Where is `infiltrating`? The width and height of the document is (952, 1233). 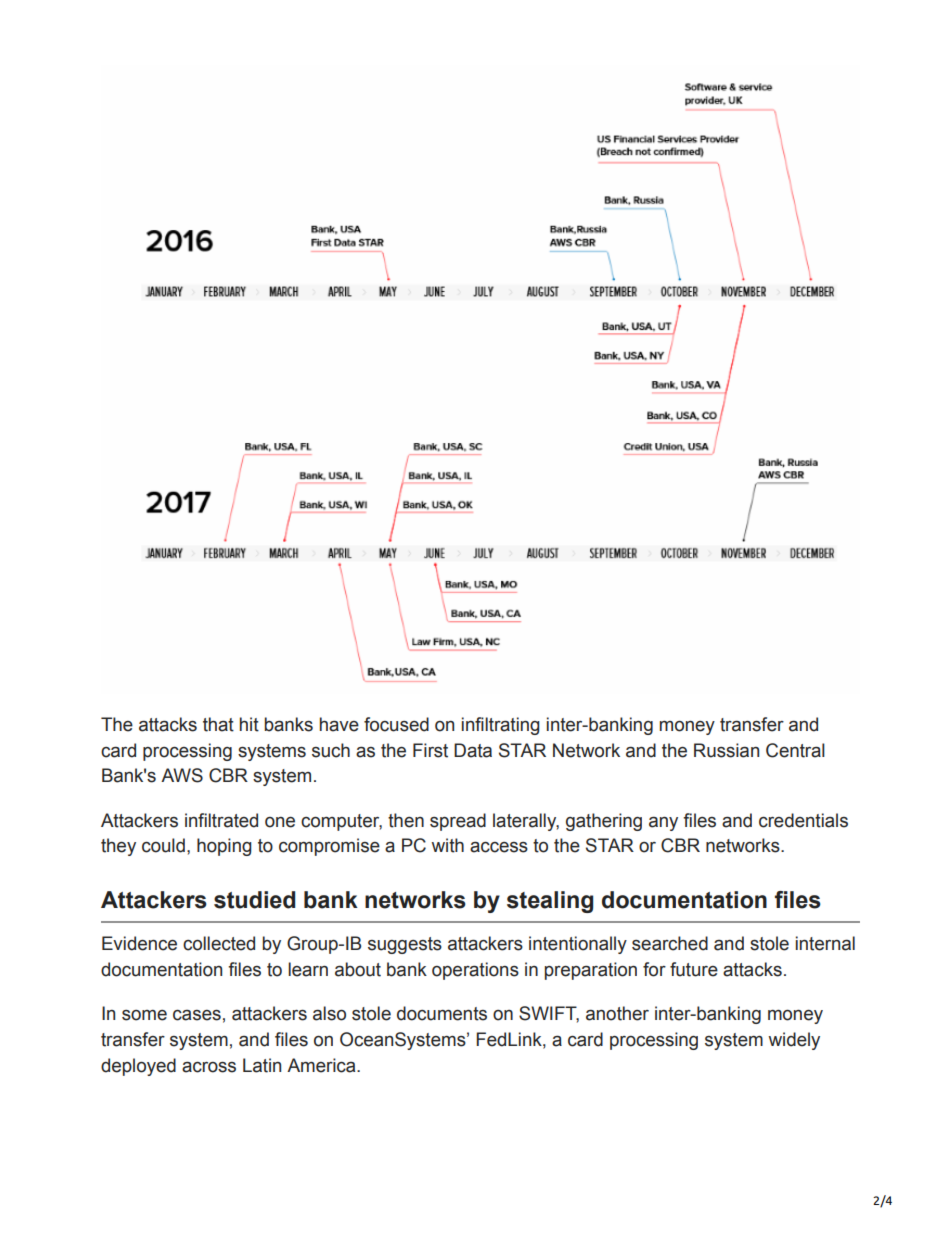 infiltrating is located at coordinates (501, 726).
